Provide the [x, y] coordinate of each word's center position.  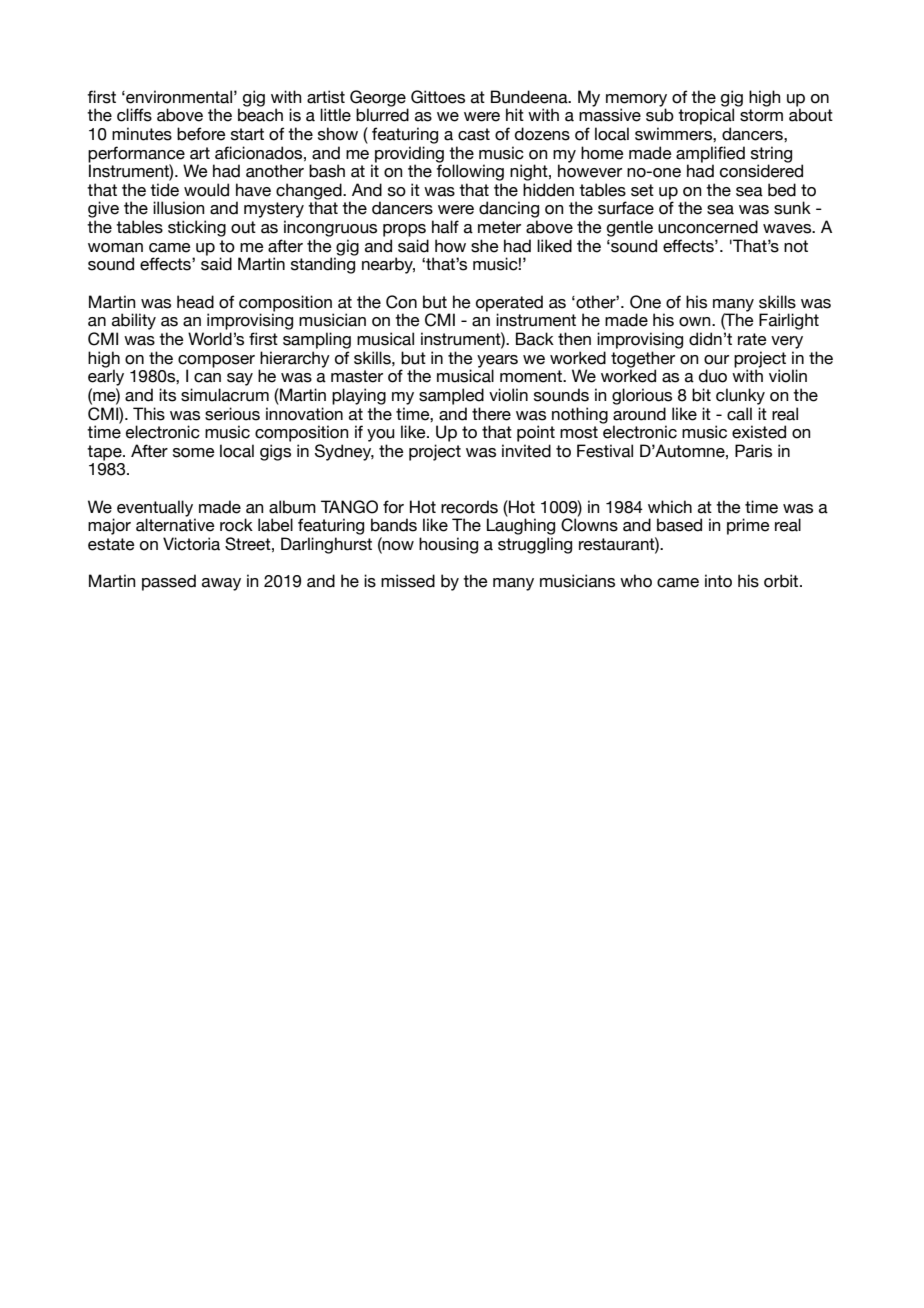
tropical [706, 116]
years [497, 362]
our [716, 360]
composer [216, 361]
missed [408, 581]
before [201, 134]
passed [169, 582]
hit [515, 114]
